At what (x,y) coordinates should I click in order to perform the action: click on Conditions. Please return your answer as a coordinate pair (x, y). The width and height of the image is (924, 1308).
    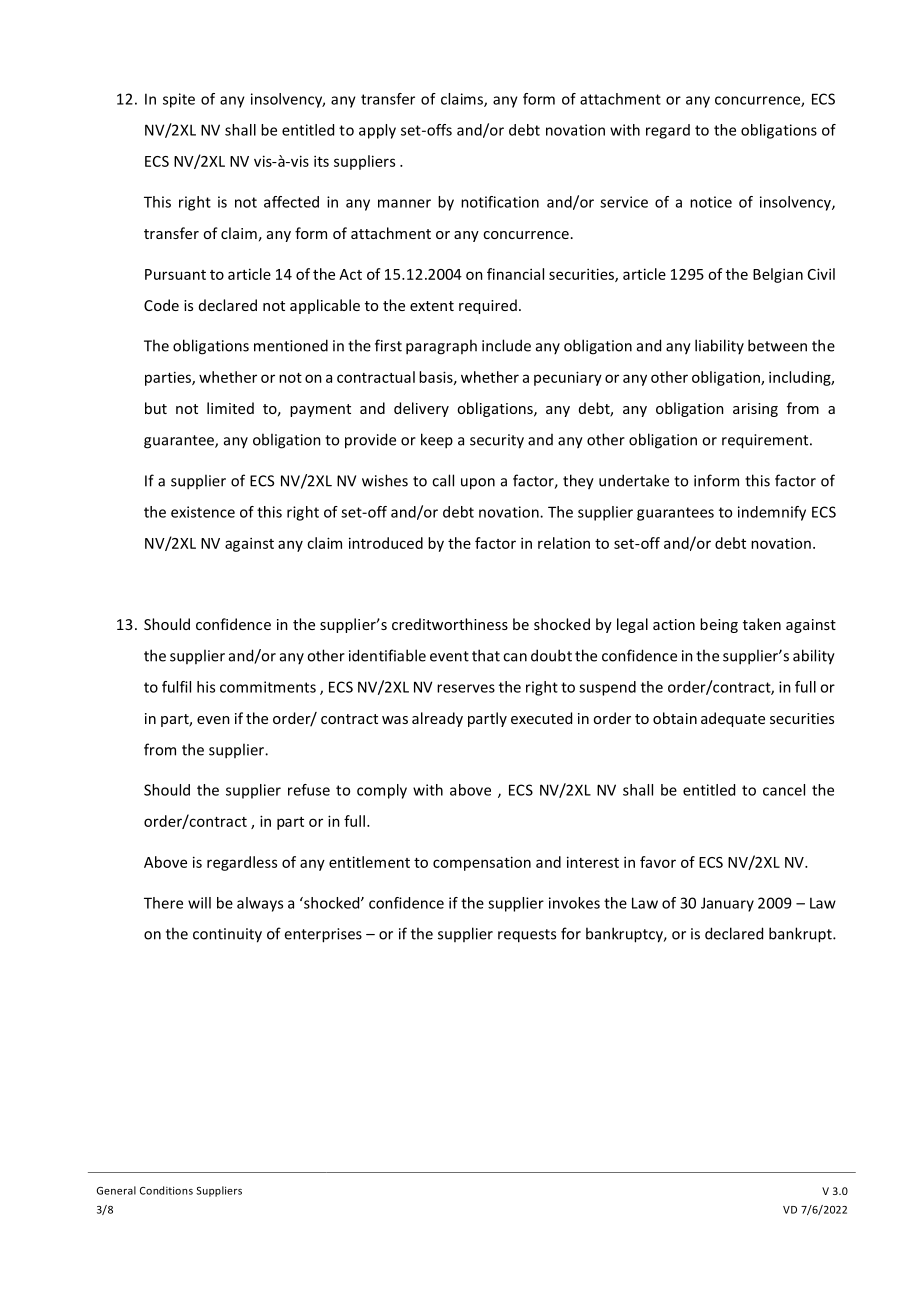
    Looking at the image, I should click on (166, 1190).
